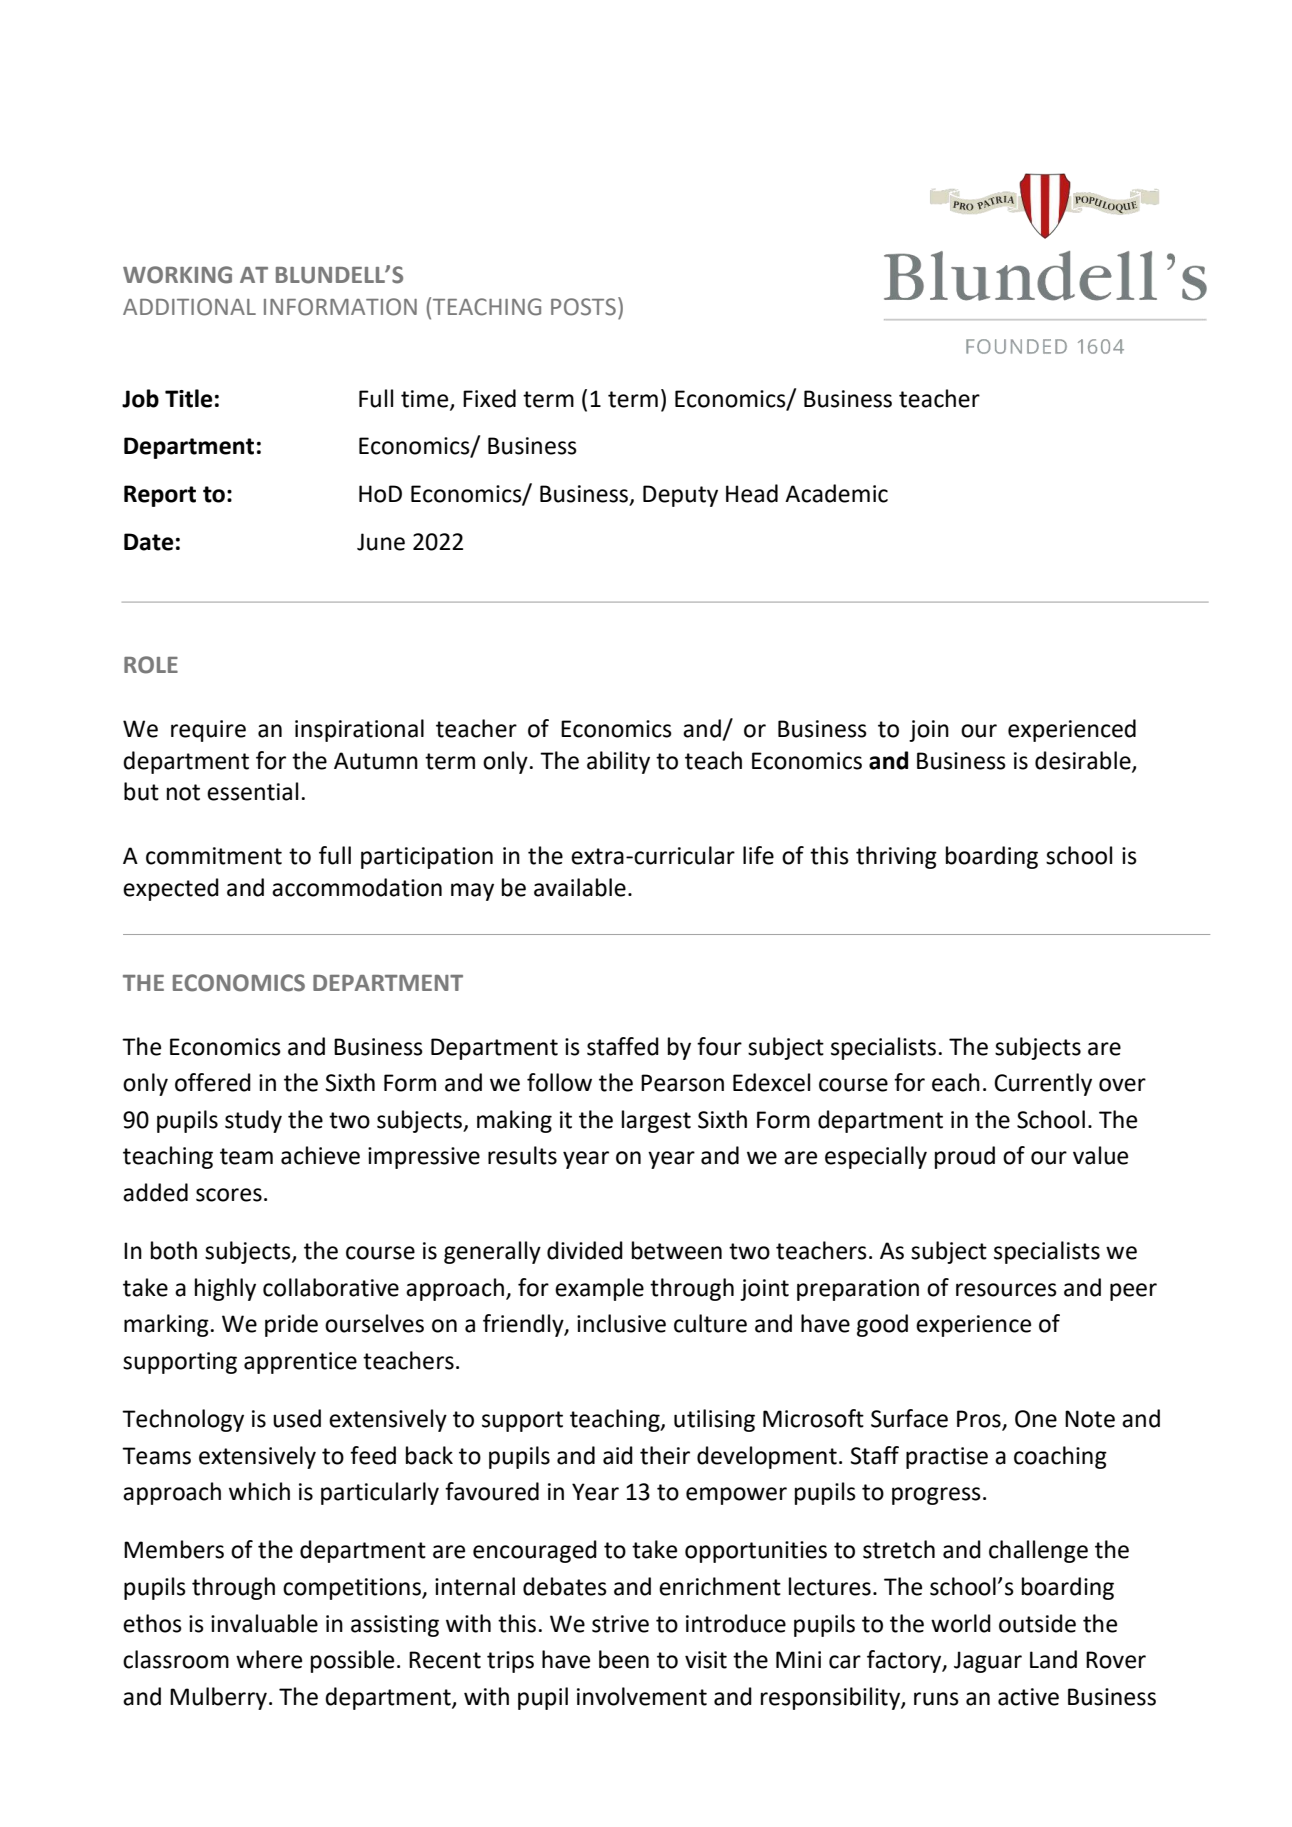  I want to click on available, so click(580, 887).
